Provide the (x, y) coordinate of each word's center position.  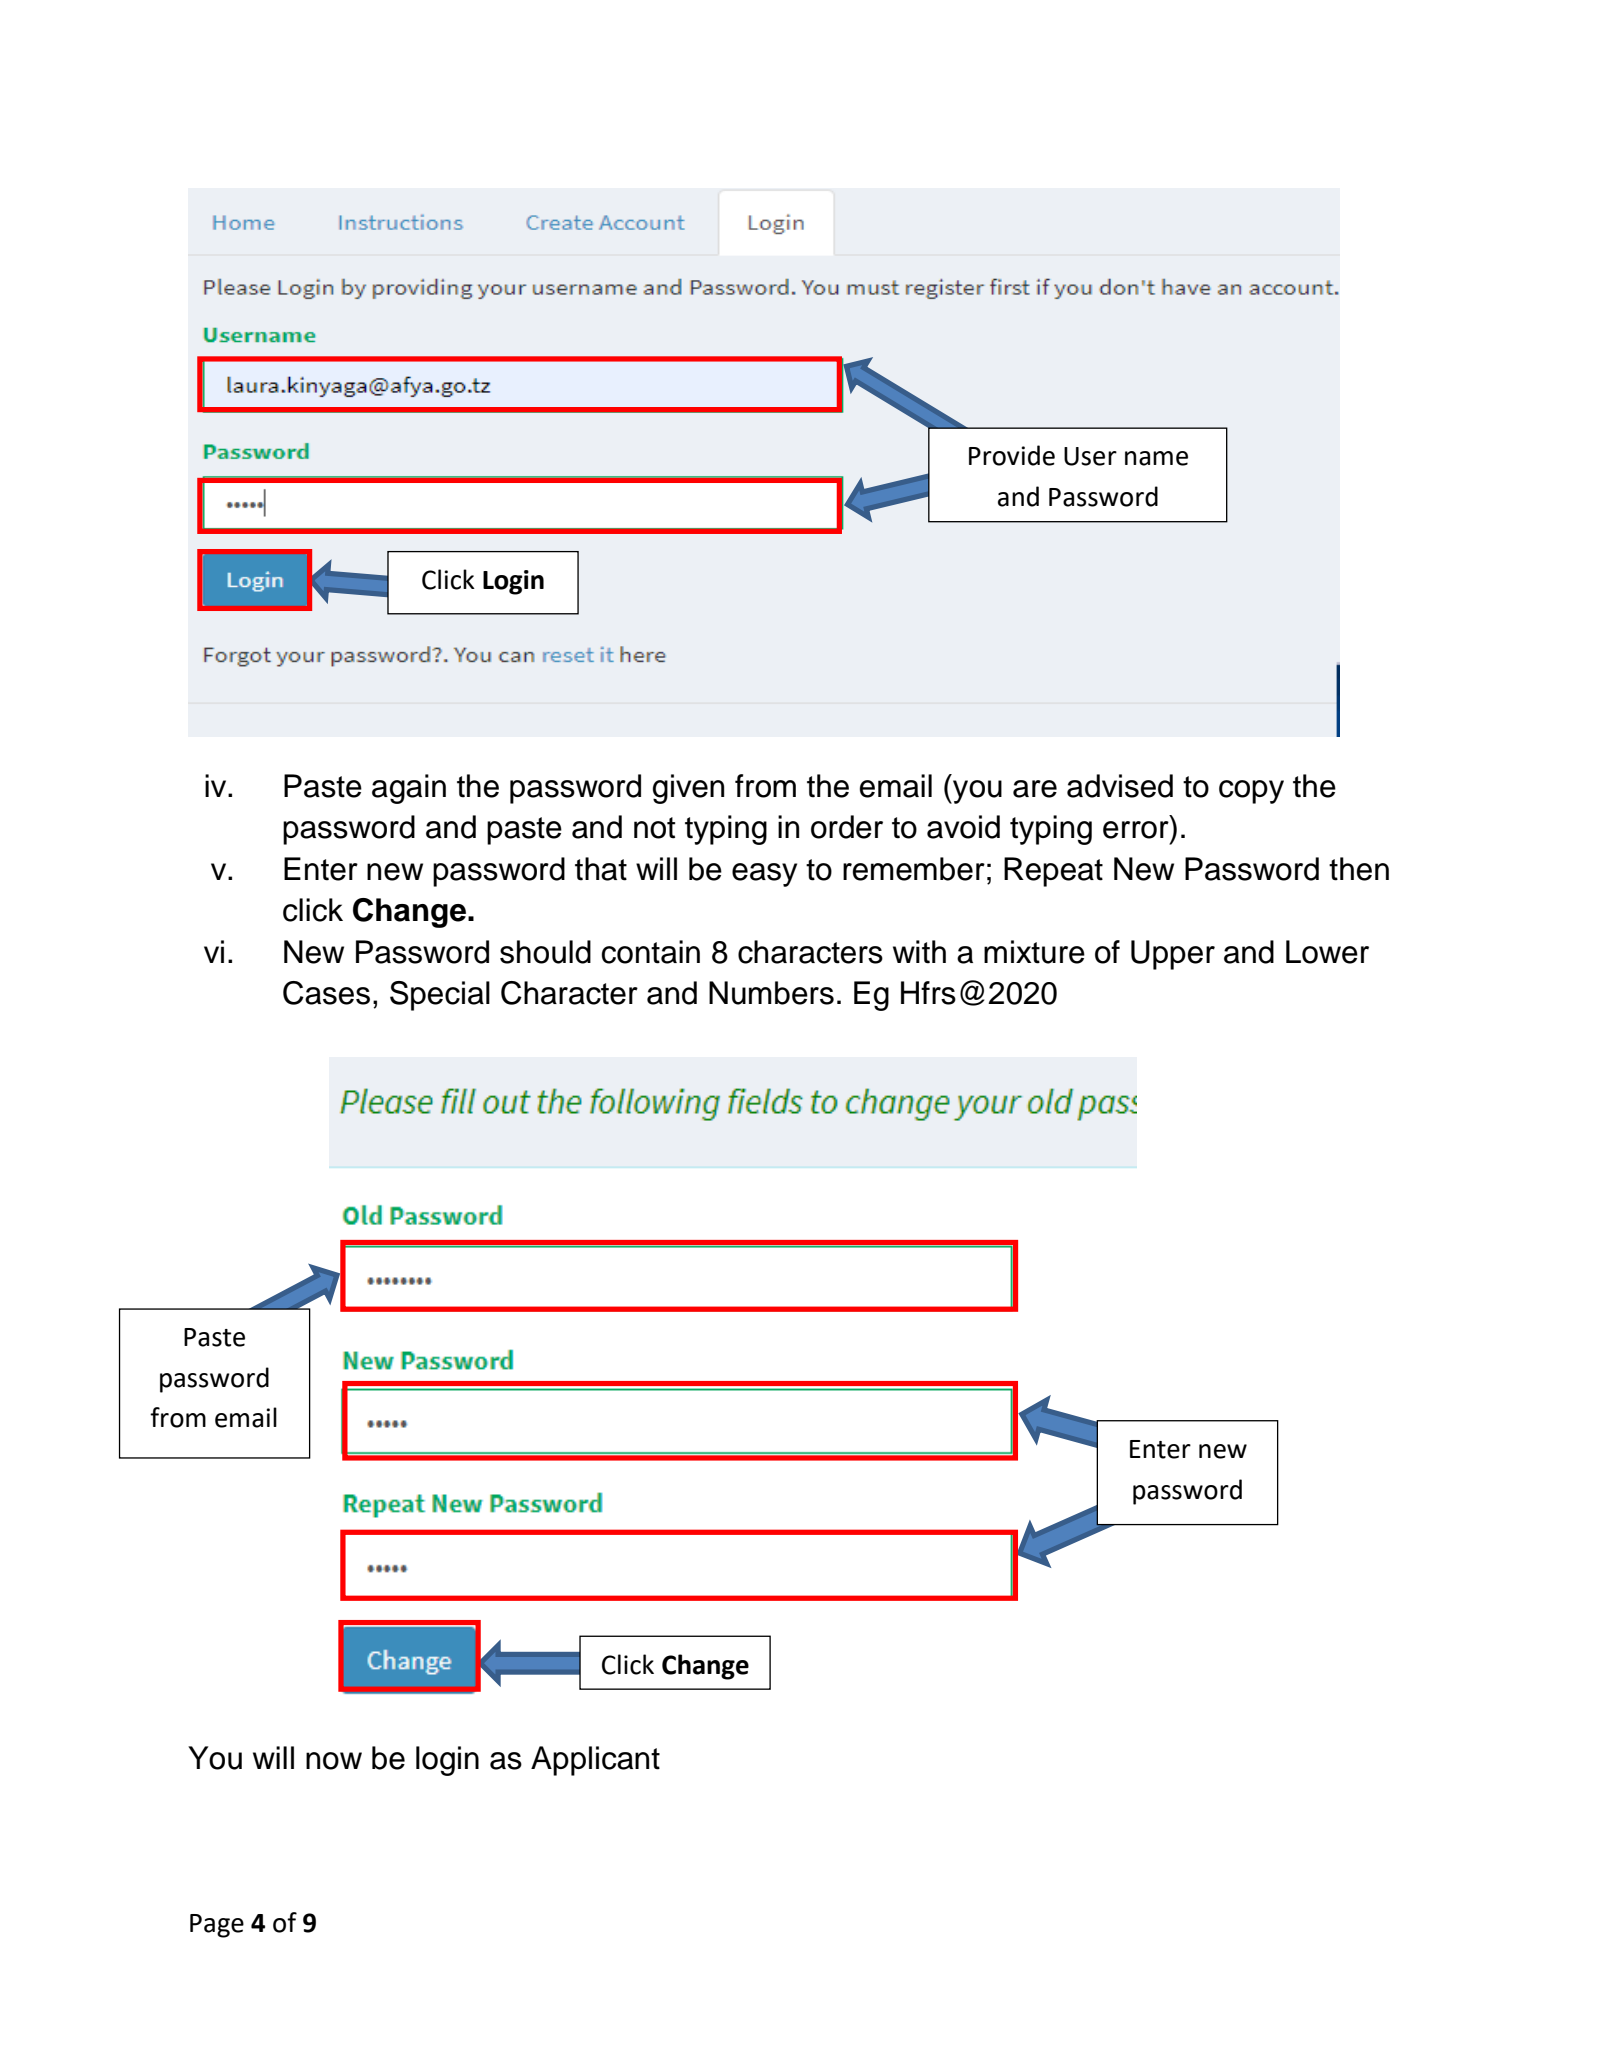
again (409, 789)
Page (217, 1926)
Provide (1012, 455)
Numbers (771, 993)
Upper (1173, 955)
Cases (326, 993)
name (1156, 458)
